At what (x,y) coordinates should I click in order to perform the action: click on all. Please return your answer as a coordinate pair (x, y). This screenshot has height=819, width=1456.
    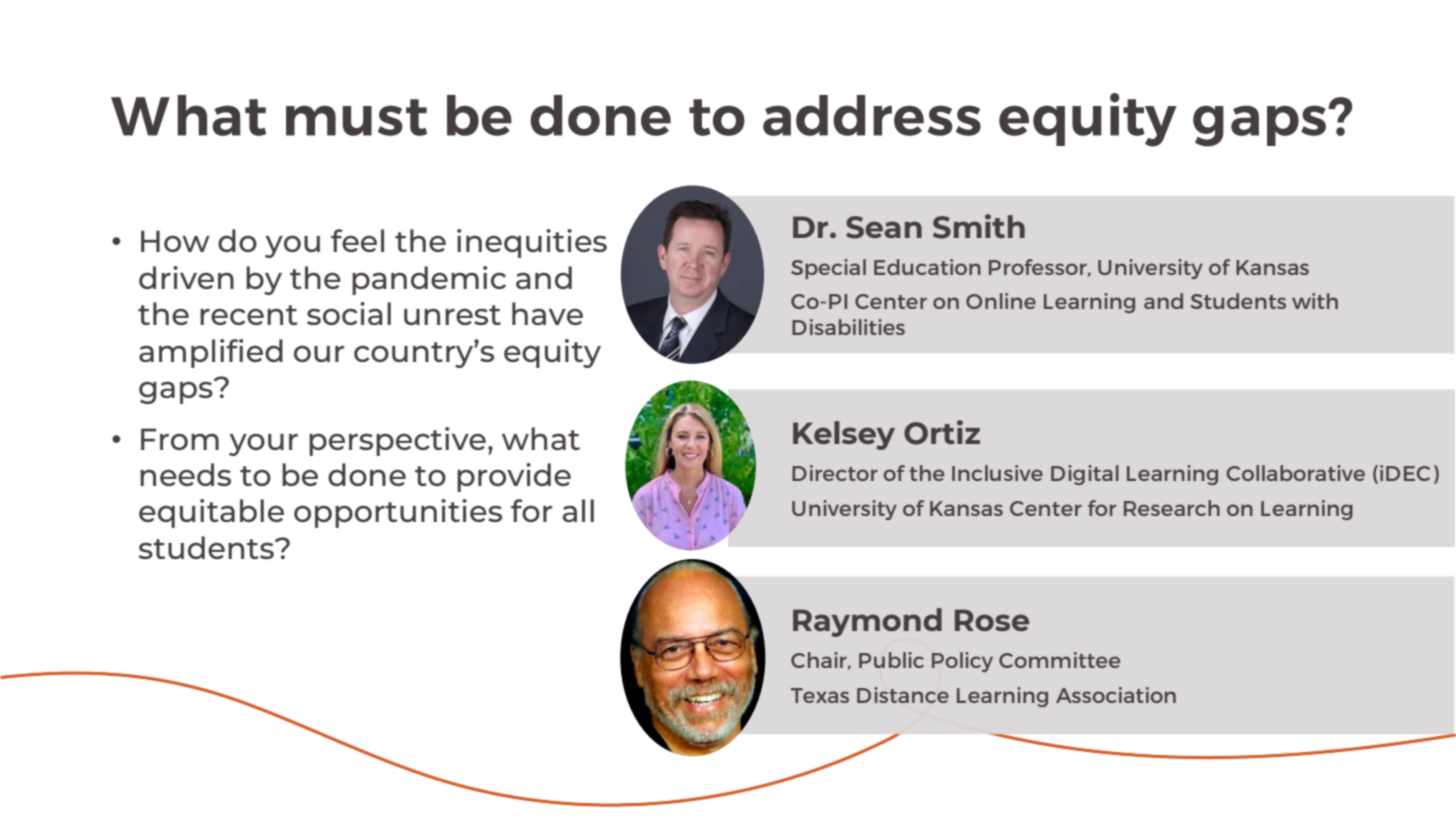
    Looking at the image, I should click on (578, 510).
